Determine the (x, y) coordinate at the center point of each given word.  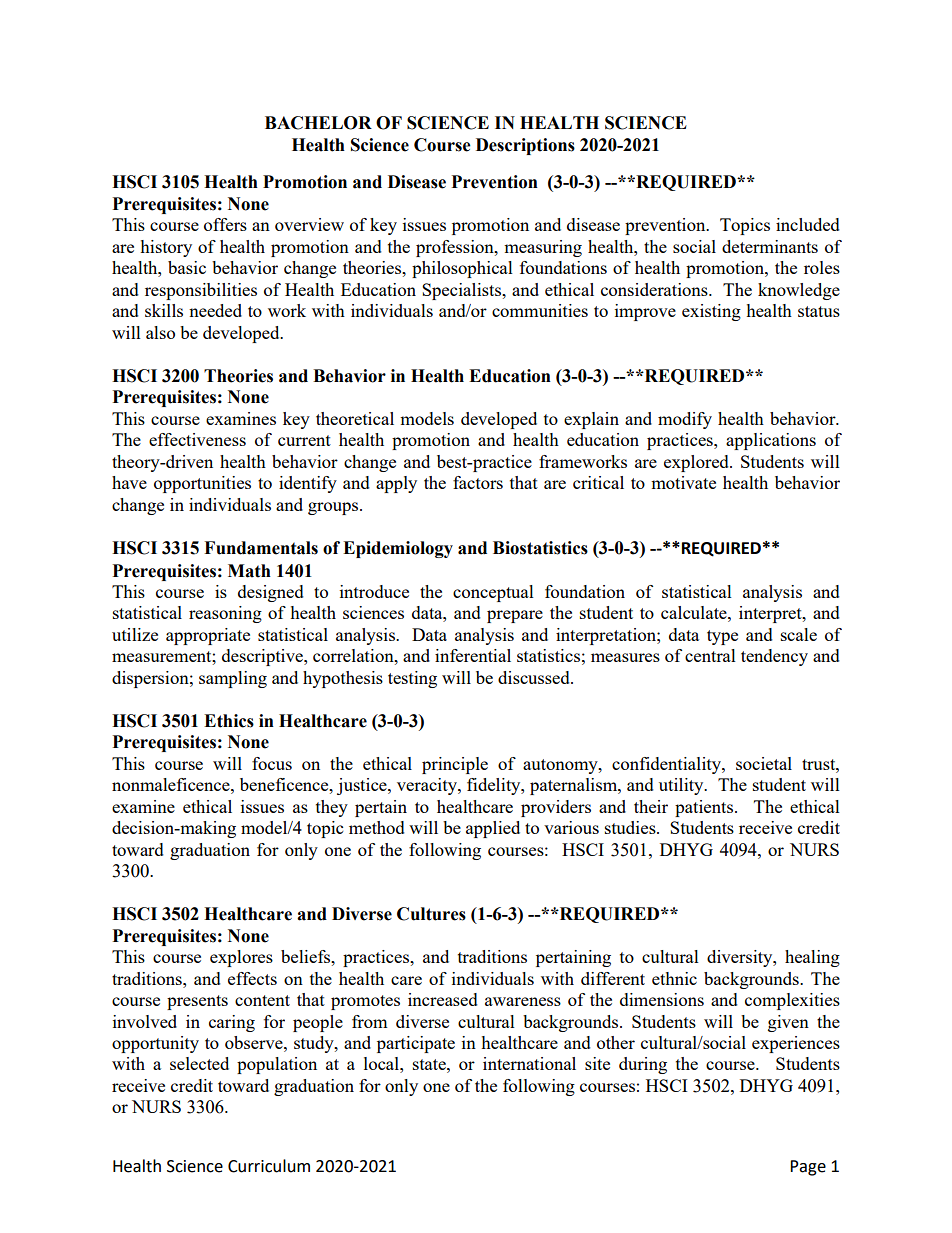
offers (225, 224)
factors (478, 482)
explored (697, 463)
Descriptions (525, 146)
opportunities (202, 484)
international (529, 1063)
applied (493, 829)
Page (808, 1168)
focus (272, 763)
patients (705, 808)
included (808, 224)
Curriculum (269, 1166)
